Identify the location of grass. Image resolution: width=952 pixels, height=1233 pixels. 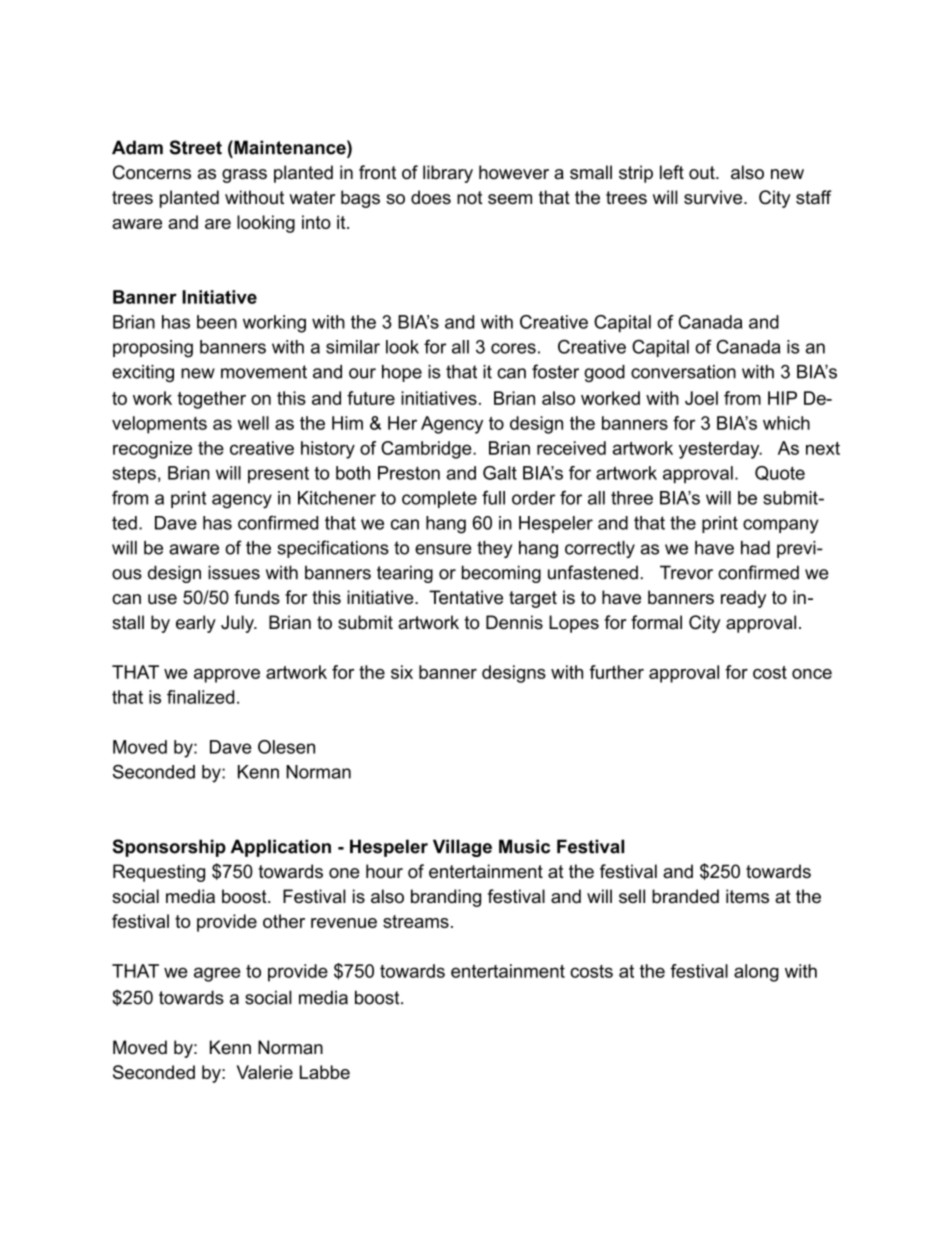
(244, 176).
